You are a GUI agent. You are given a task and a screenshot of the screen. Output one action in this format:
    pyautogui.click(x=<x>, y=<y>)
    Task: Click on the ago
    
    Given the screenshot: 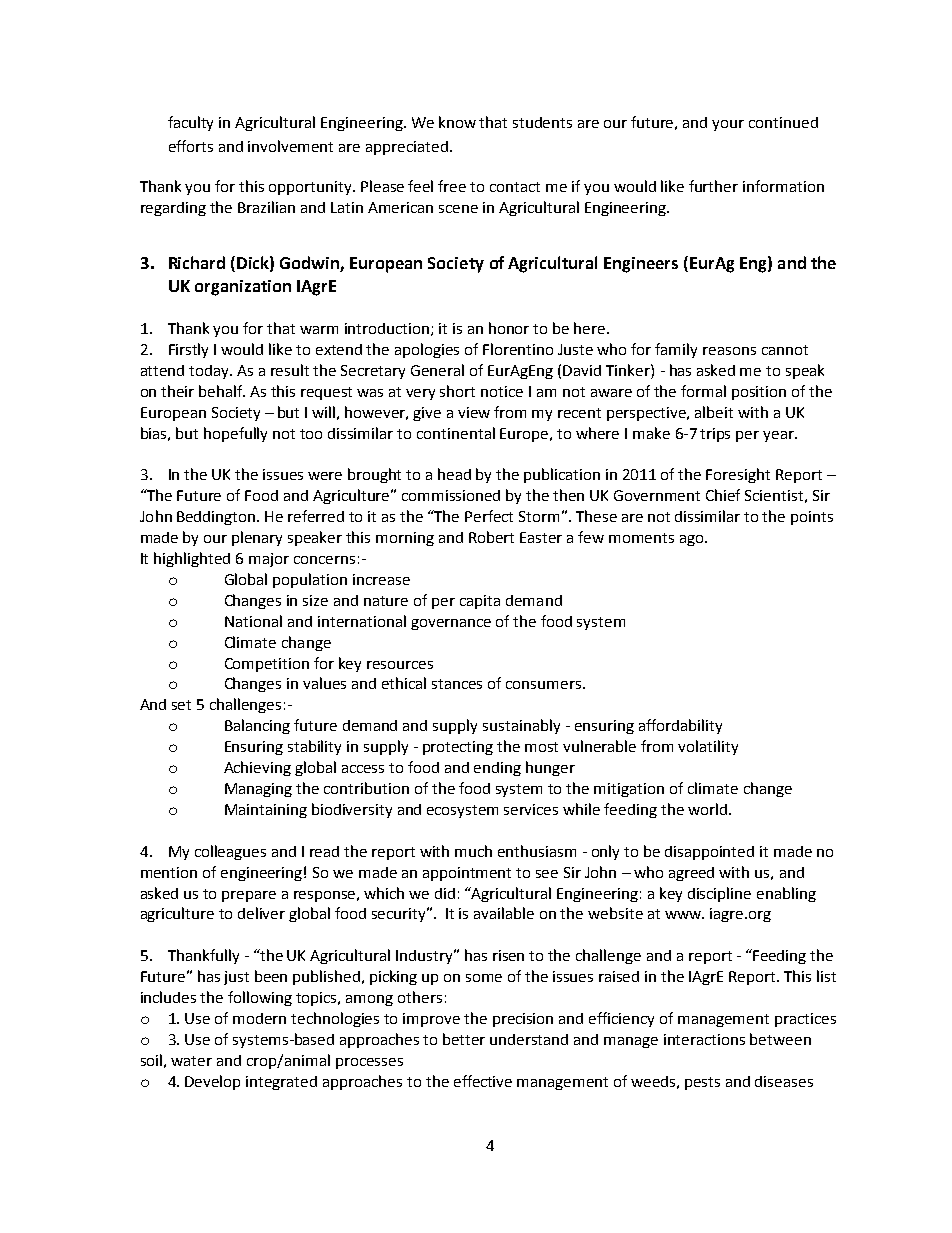 What is the action you would take?
    pyautogui.click(x=693, y=540)
